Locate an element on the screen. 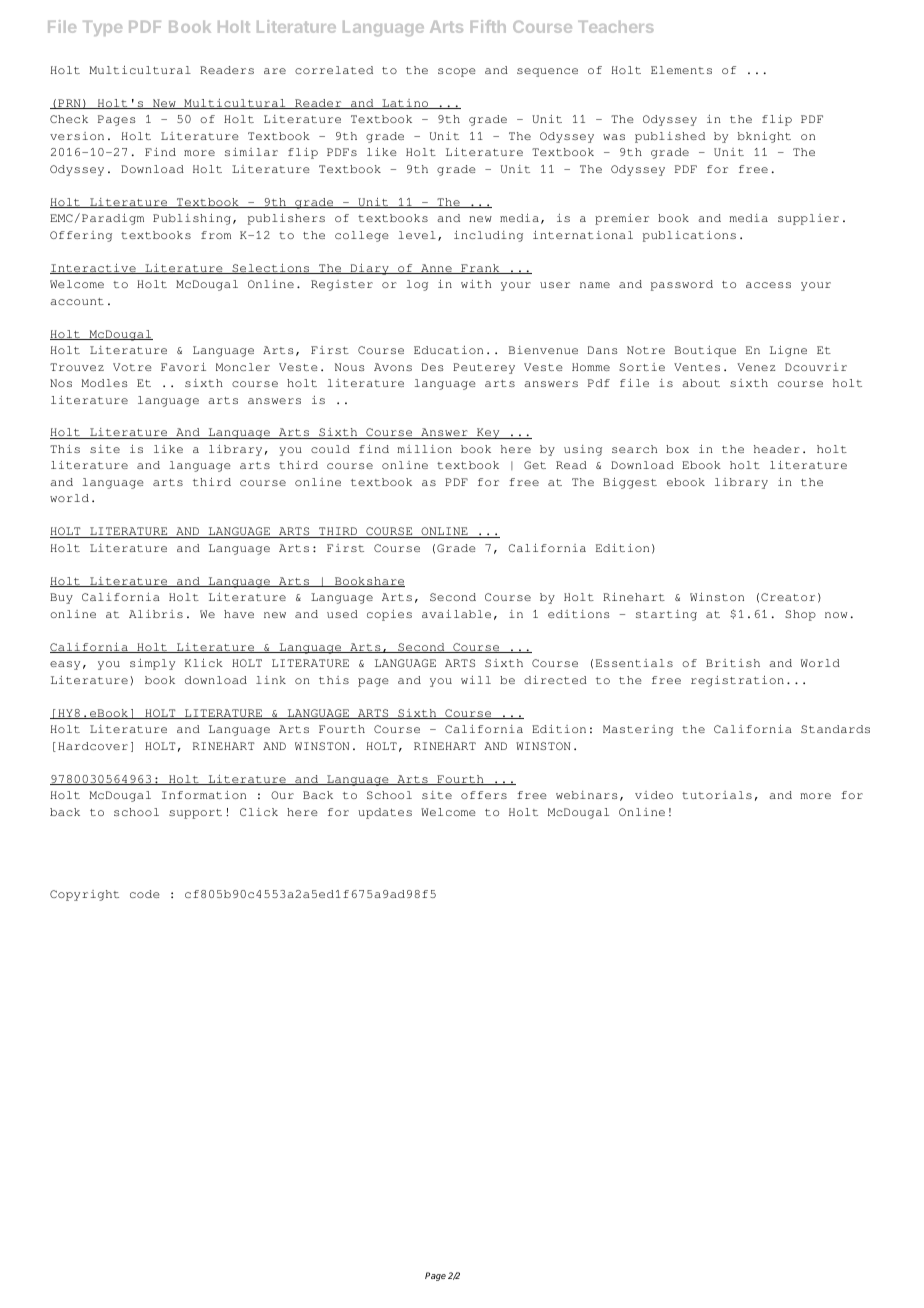 Image resolution: width=924 pixels, height=1308 pixels. header is located at coordinates (777, 449).
